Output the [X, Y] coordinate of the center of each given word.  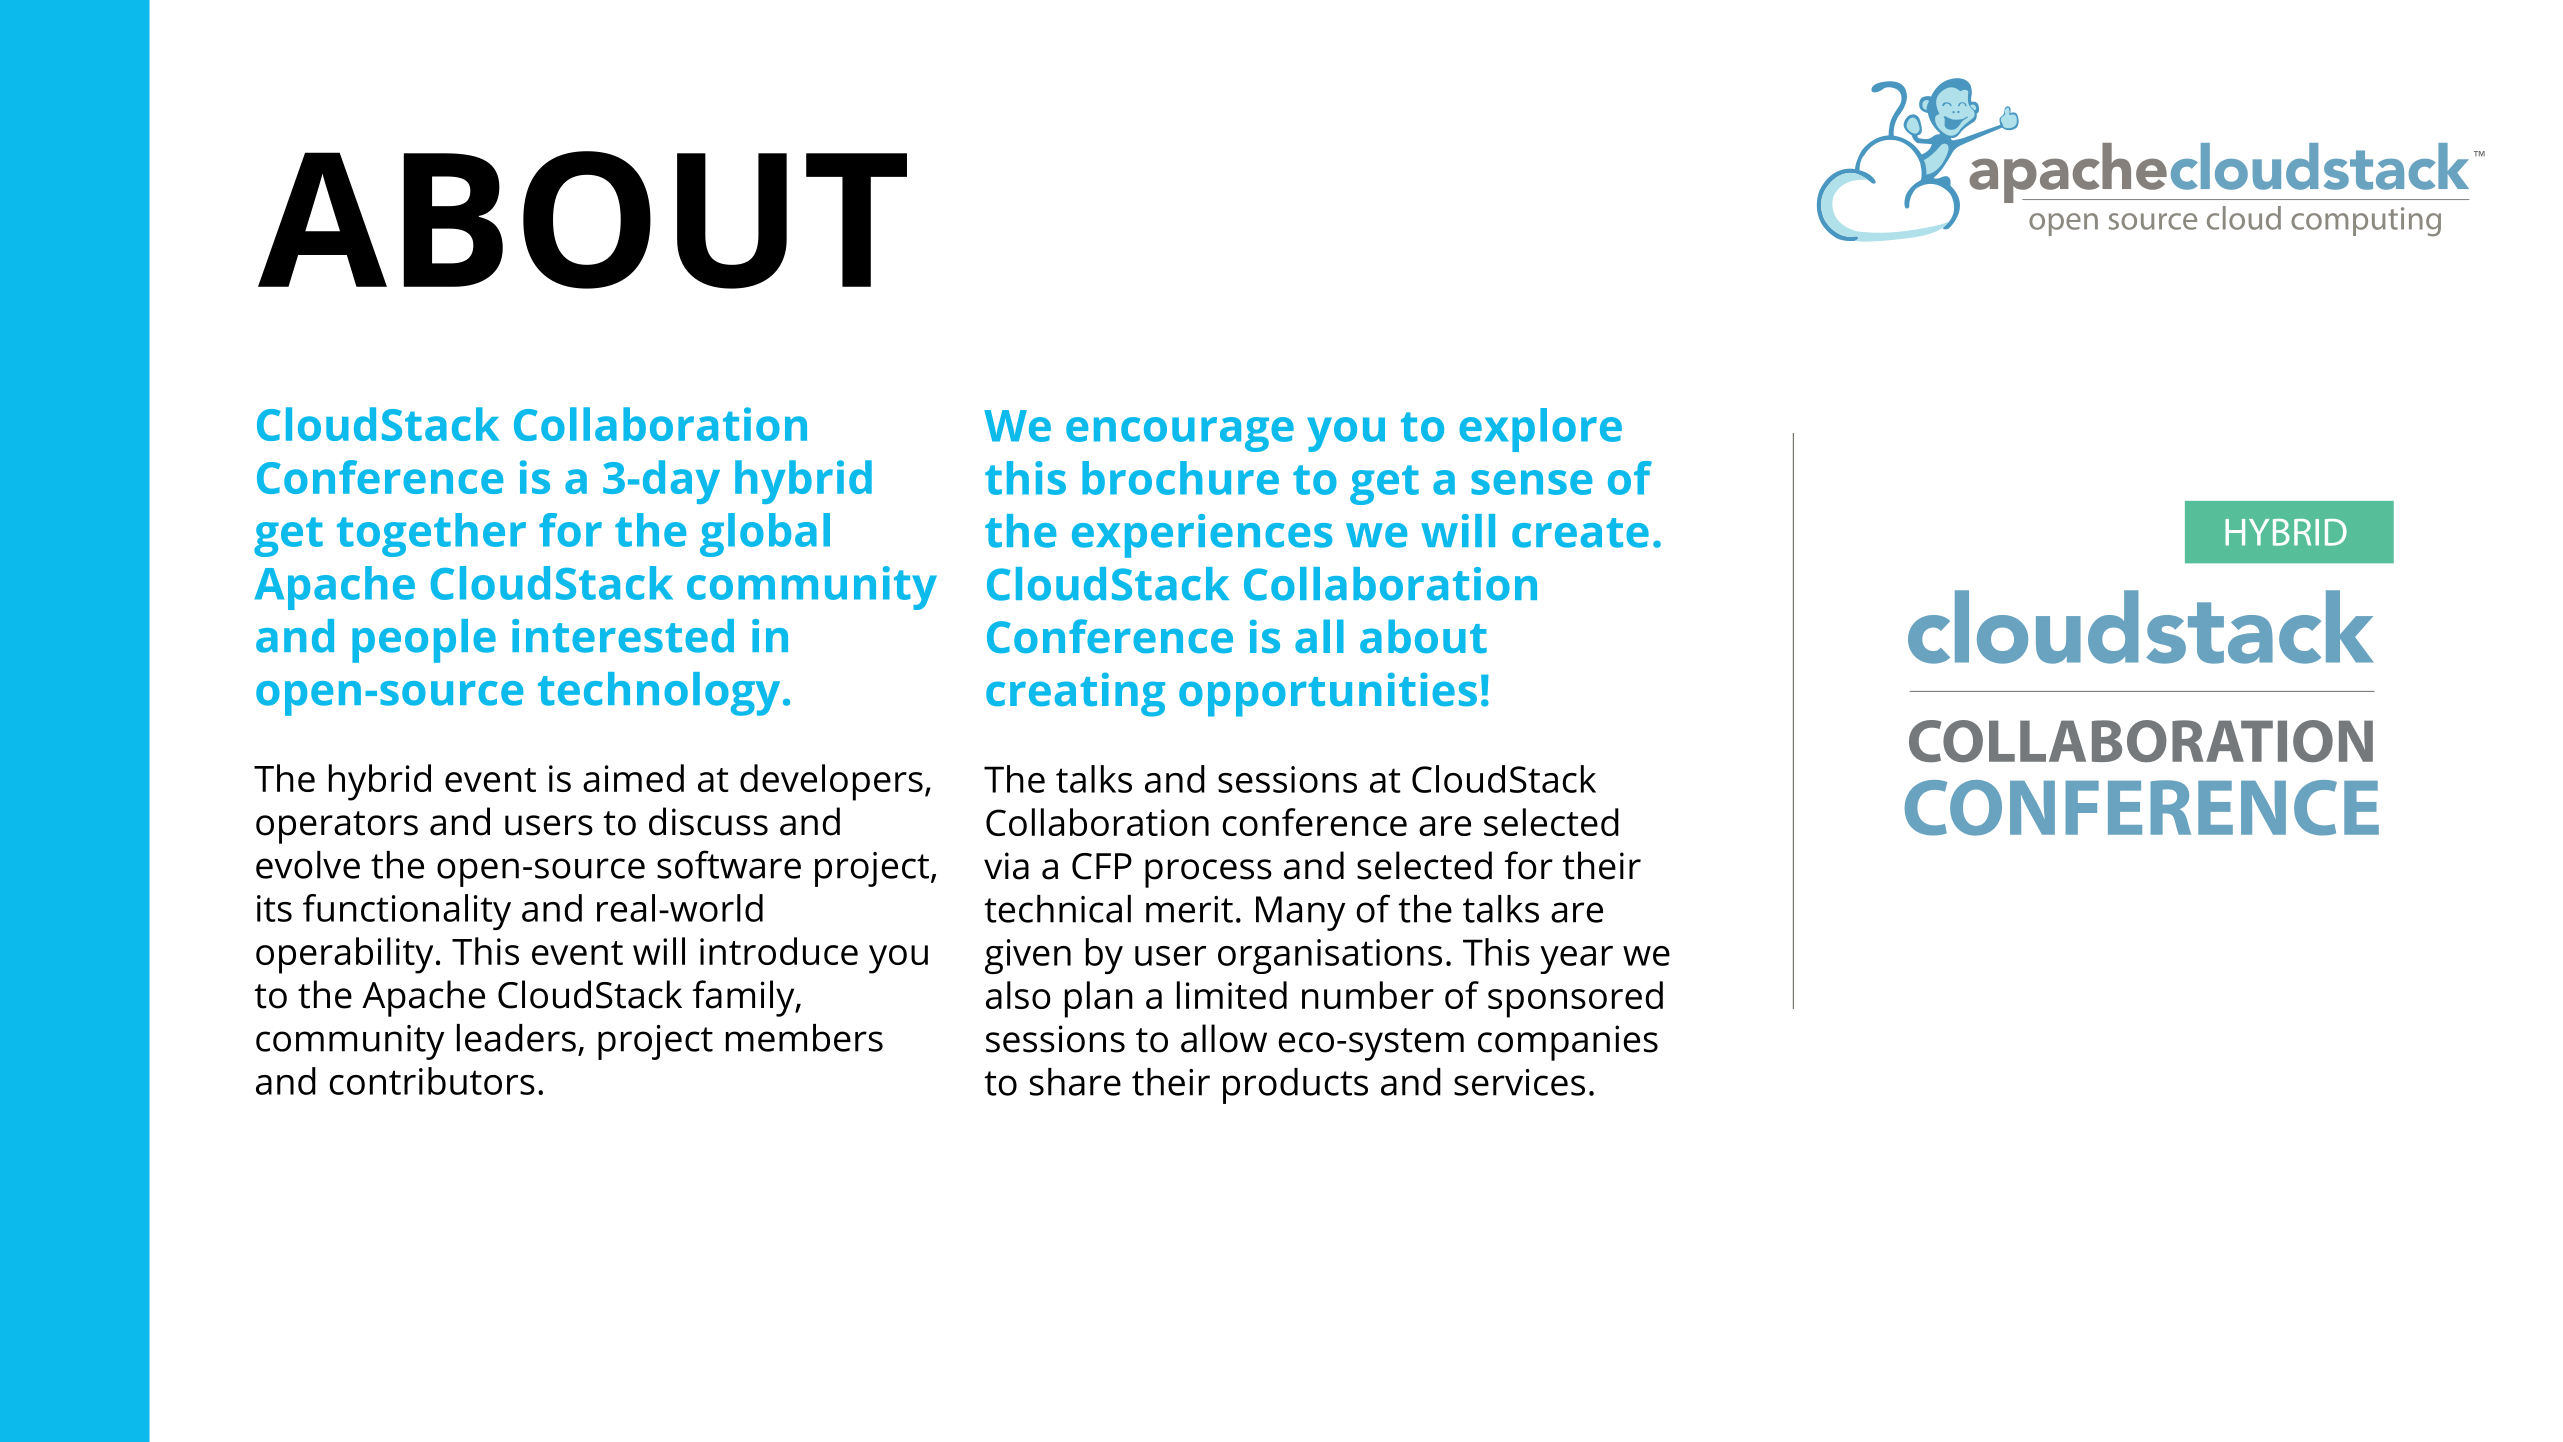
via [1006, 866]
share [1075, 1082]
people [424, 641]
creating [1075, 694]
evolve [308, 865]
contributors [432, 1081]
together [431, 535]
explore [1540, 430]
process [1208, 873]
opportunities [1328, 694]
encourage [1180, 434]
